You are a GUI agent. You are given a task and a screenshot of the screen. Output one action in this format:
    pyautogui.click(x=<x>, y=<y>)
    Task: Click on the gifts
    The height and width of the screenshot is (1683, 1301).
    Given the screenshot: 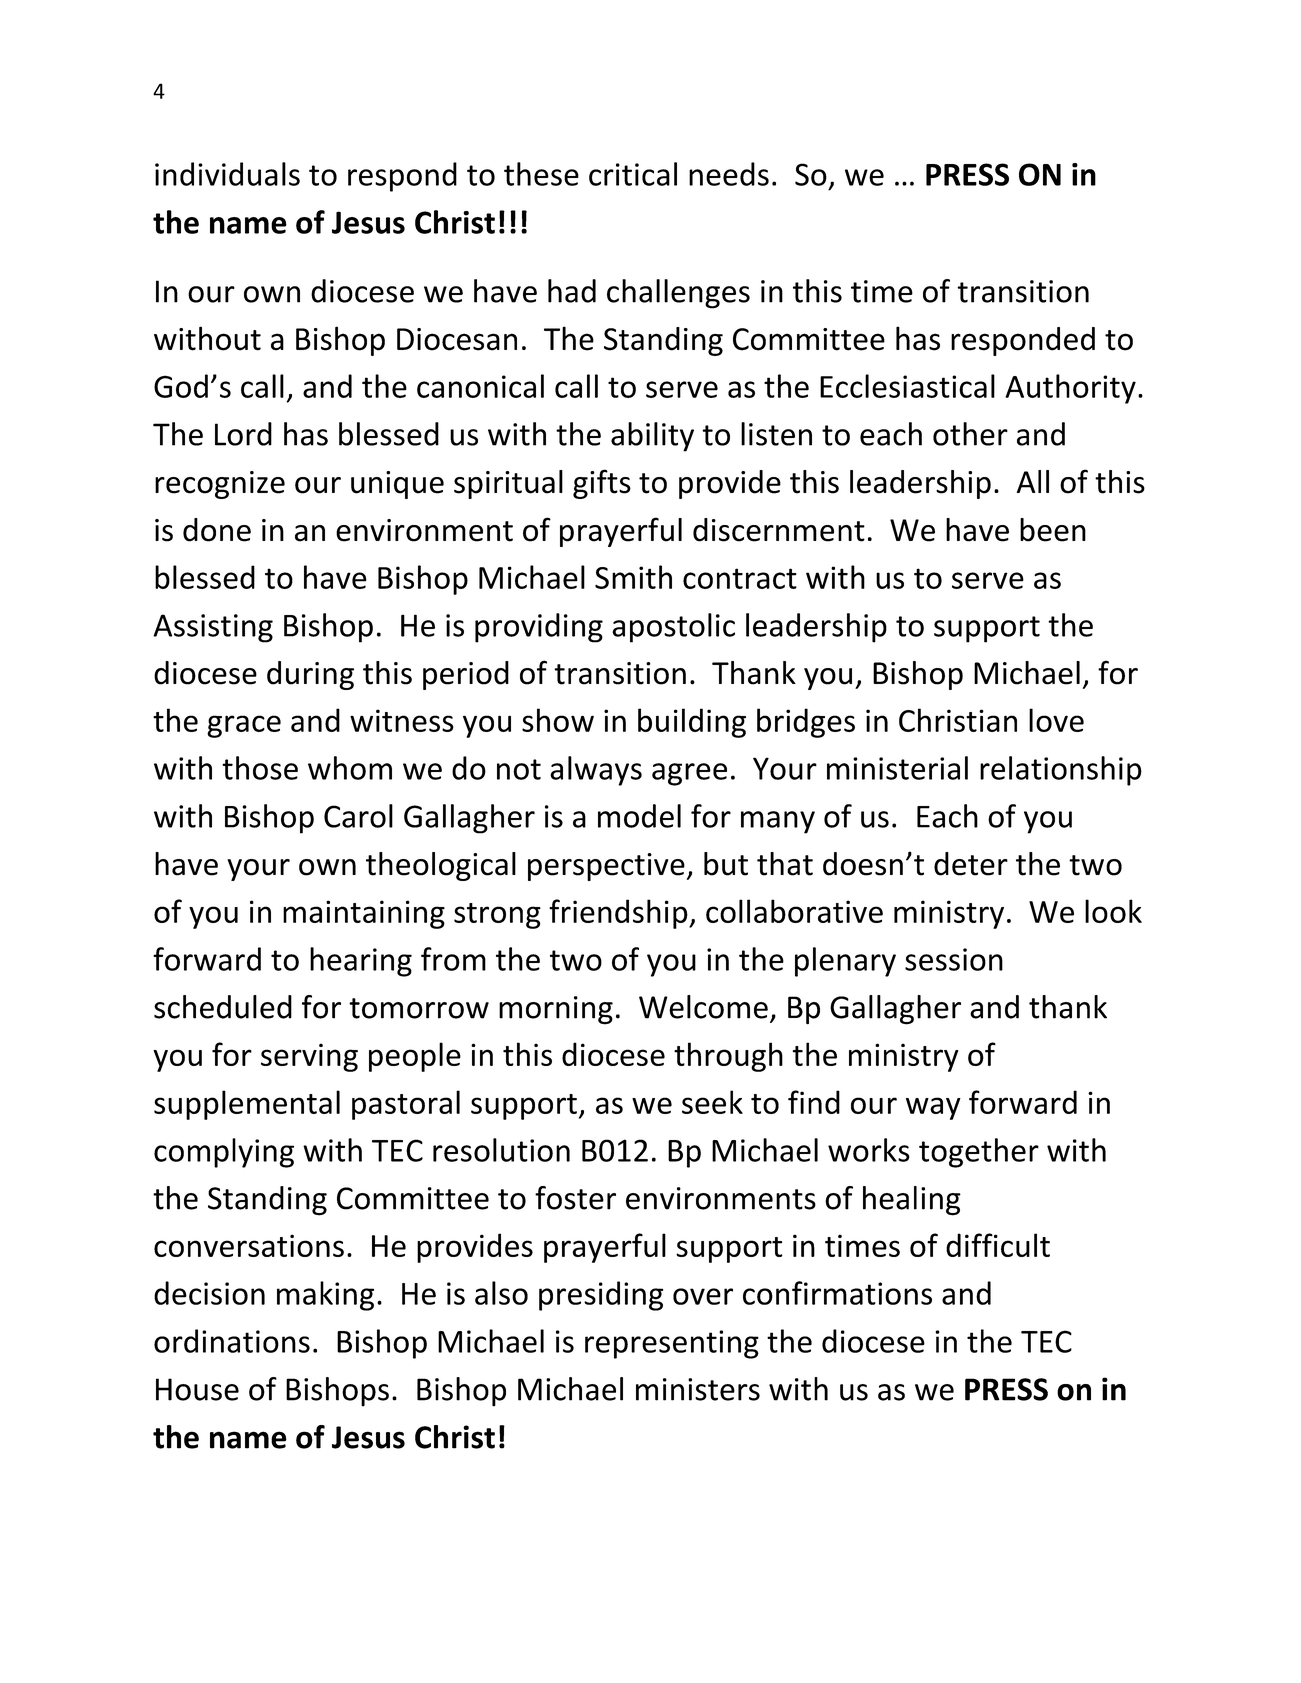 What is the action you would take?
    pyautogui.click(x=602, y=484)
